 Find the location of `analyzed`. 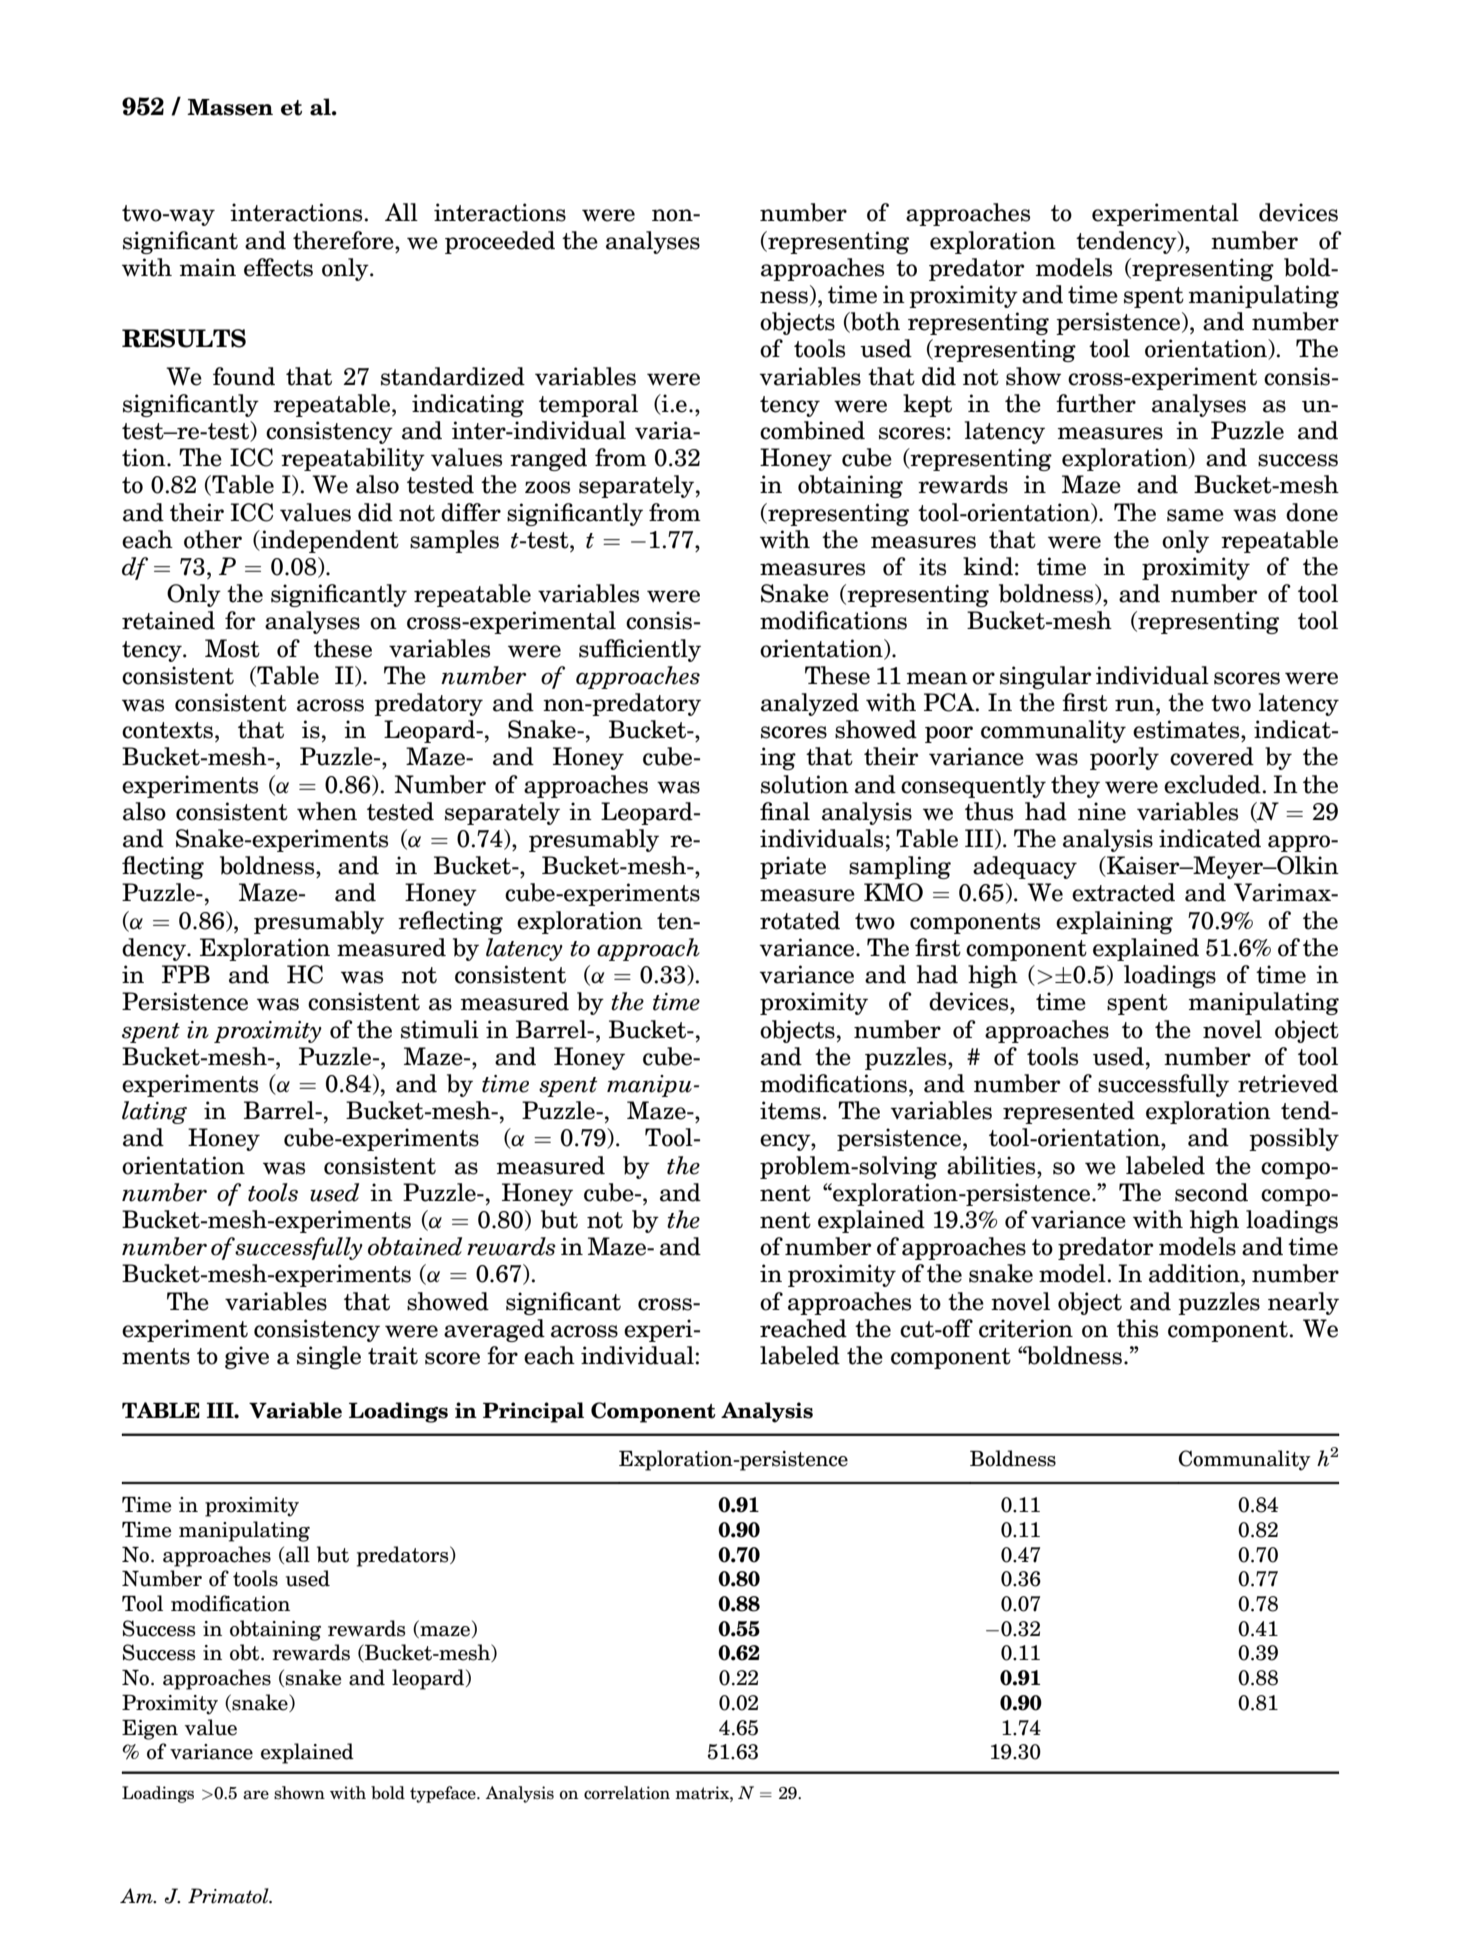

analyzed is located at coordinates (810, 704).
